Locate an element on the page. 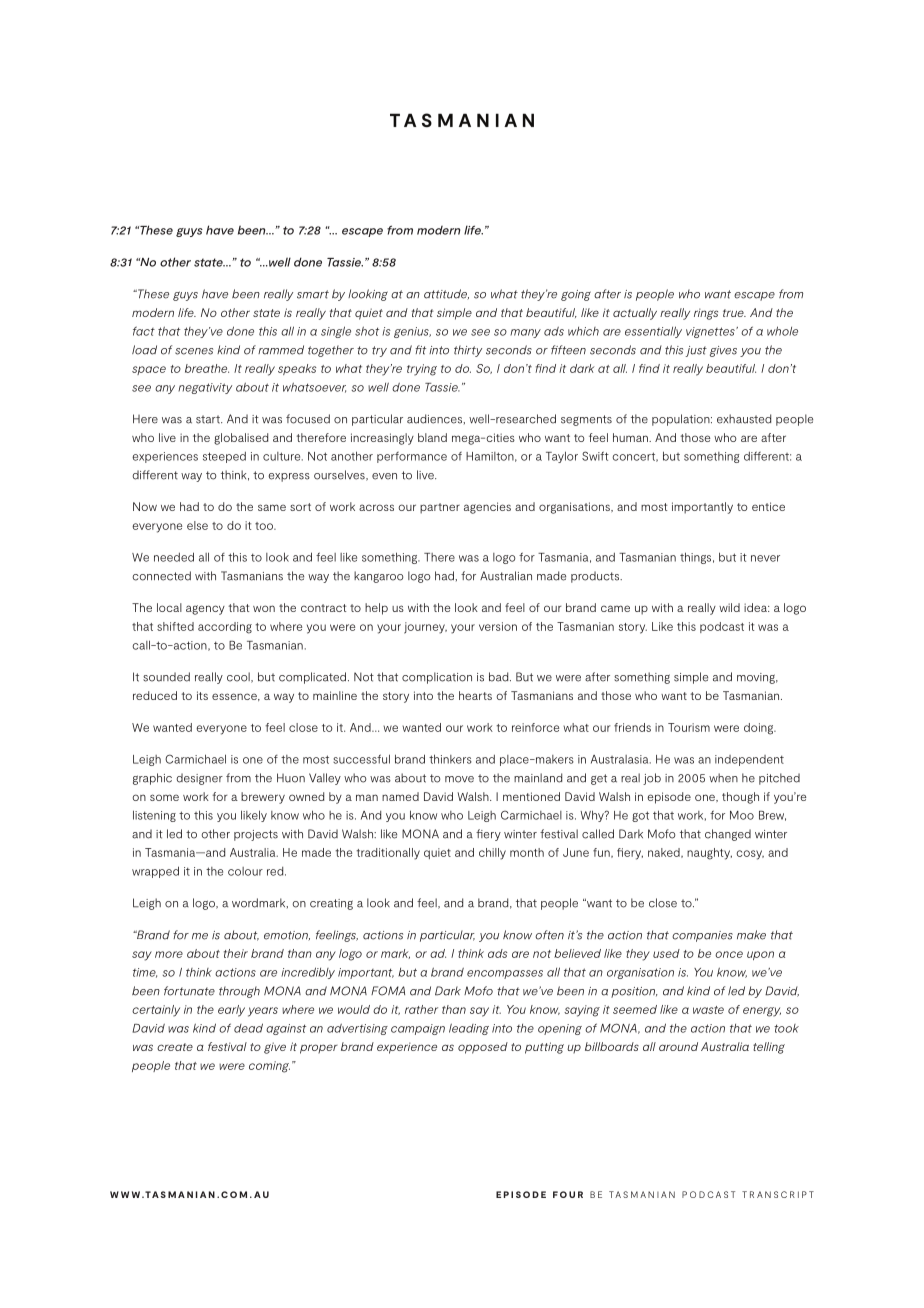  attitude is located at coordinates (446, 294).
